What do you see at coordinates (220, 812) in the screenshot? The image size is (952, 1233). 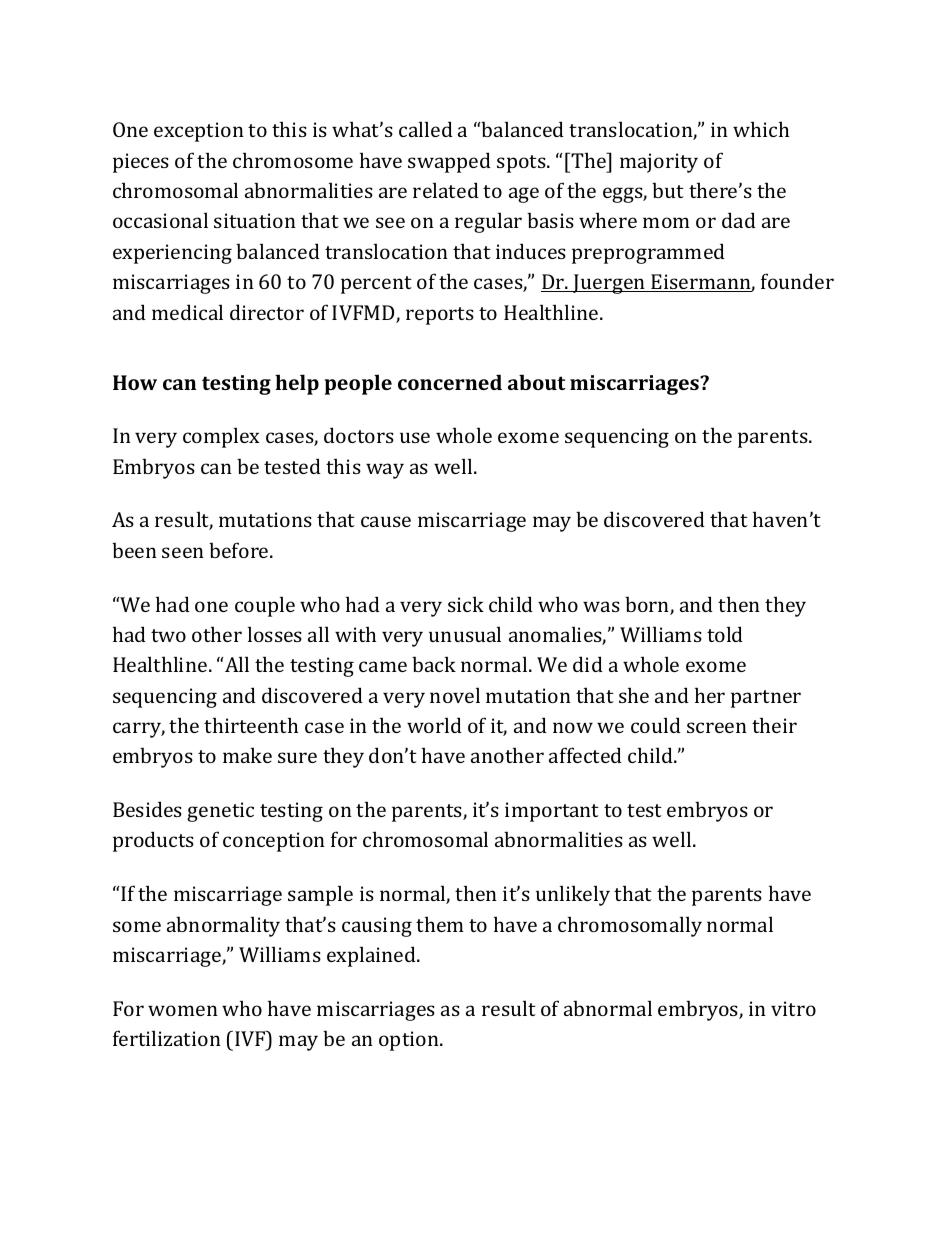 I see `genetic` at bounding box center [220, 812].
